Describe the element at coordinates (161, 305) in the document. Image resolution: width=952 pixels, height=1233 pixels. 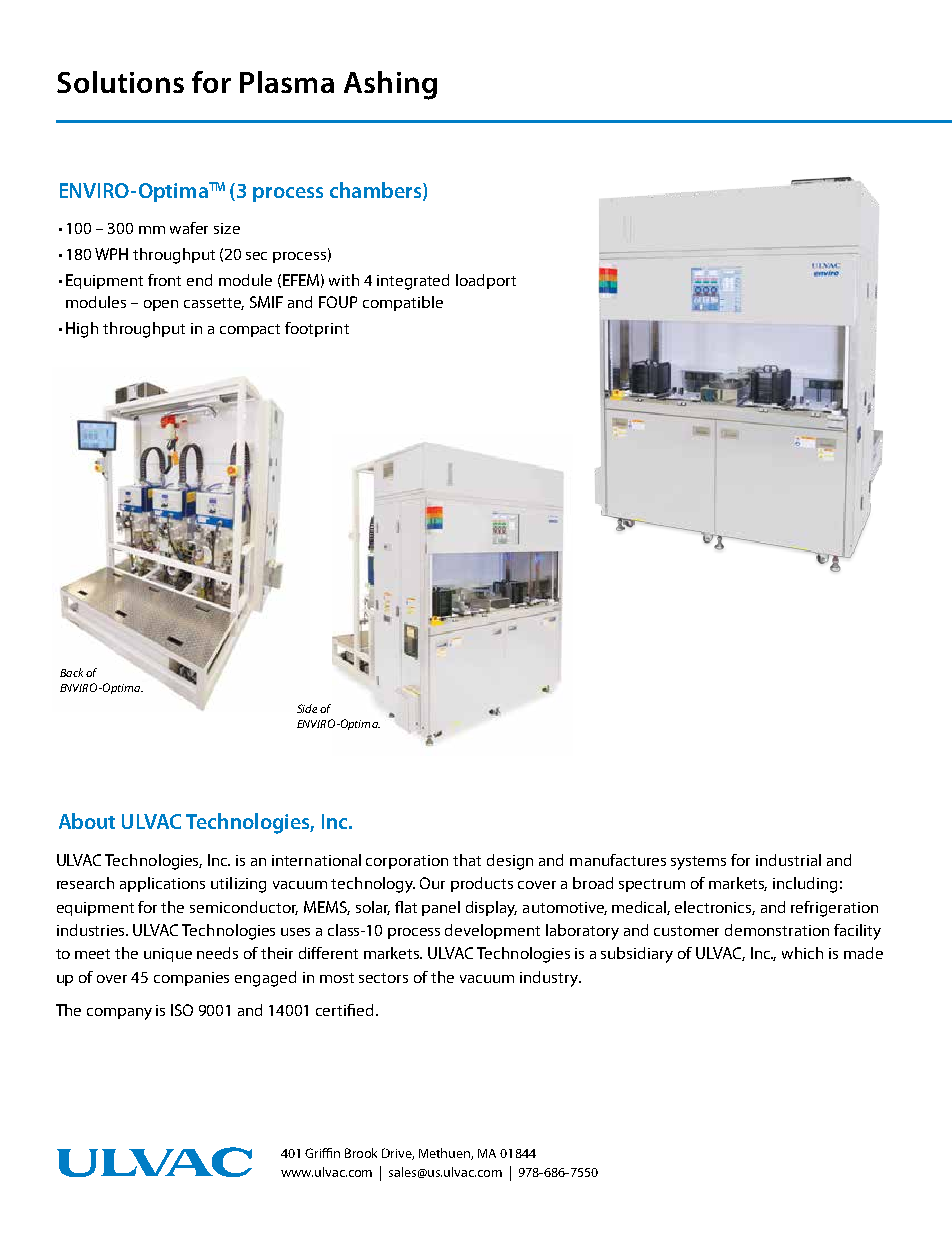
I see `open` at that location.
